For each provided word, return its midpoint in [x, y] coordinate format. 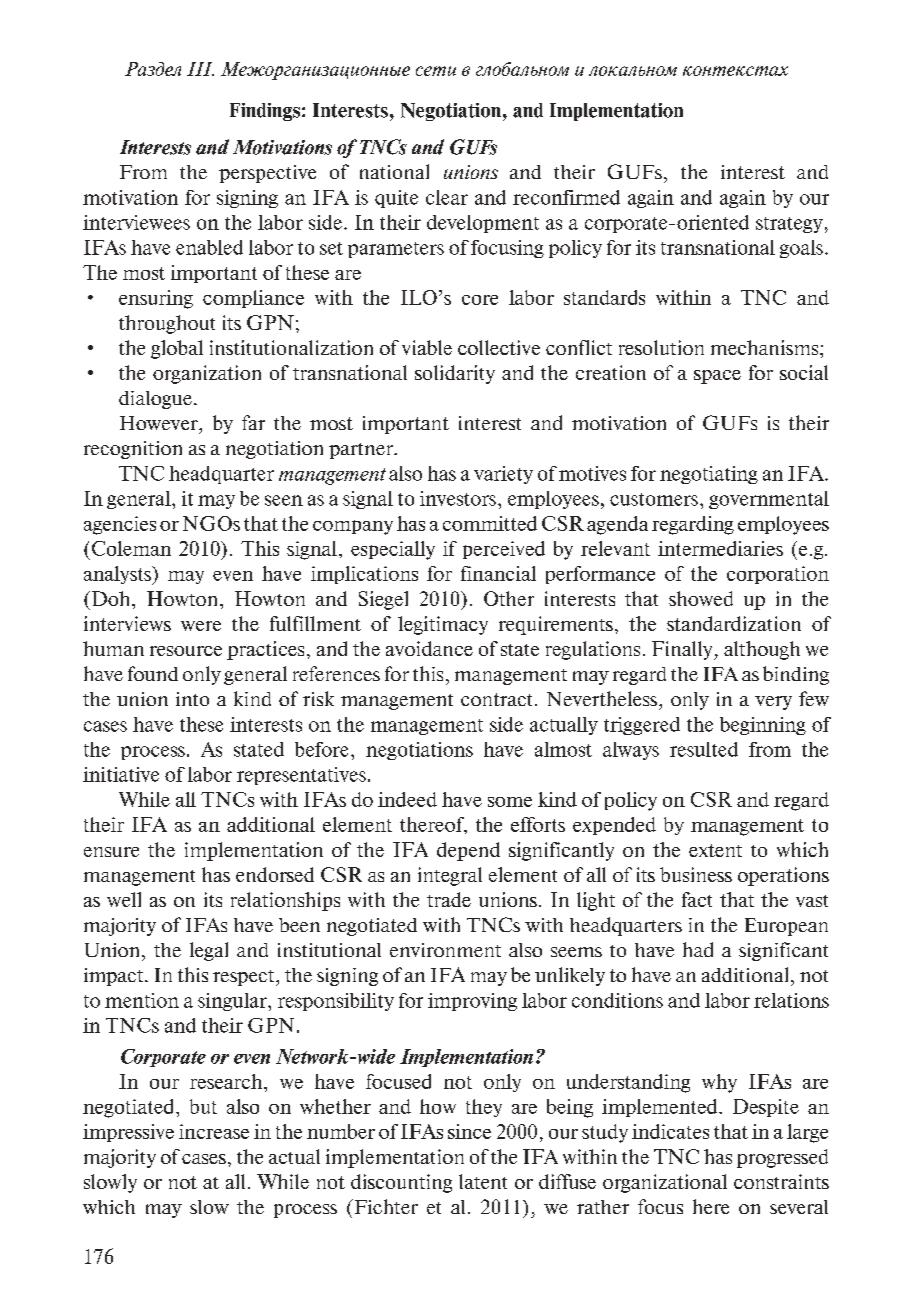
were [201, 626]
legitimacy [443, 625]
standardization [734, 623]
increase [214, 1131]
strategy [789, 225]
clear [447, 197]
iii [200, 69]
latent [483, 1181]
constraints [781, 1181]
